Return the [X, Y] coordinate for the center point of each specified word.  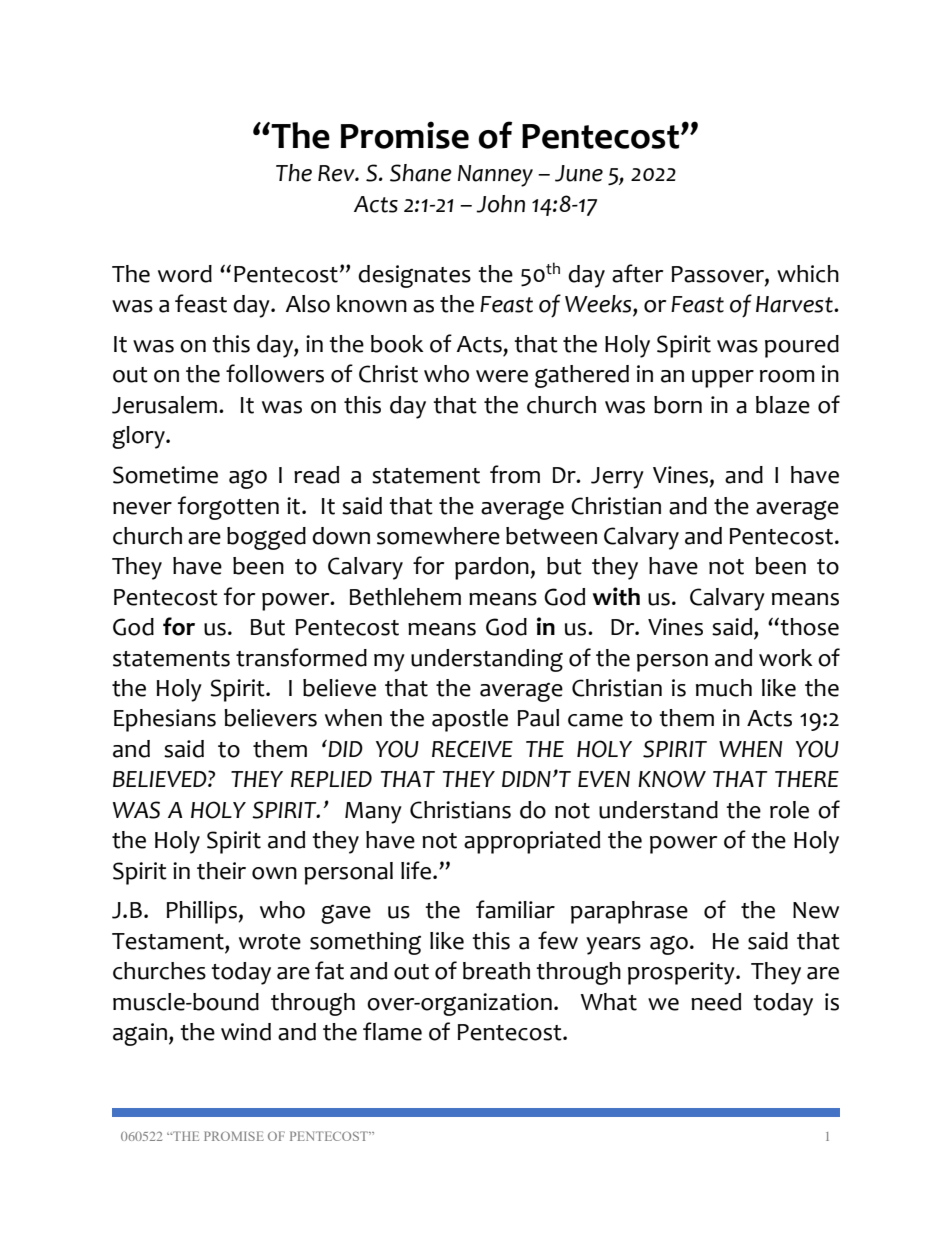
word [185, 274]
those [808, 627]
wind [246, 1032]
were [502, 376]
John [500, 204]
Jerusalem [164, 405]
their [221, 871]
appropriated [532, 842]
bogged [266, 538]
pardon [493, 568]
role [789, 810]
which [808, 274]
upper [723, 379]
